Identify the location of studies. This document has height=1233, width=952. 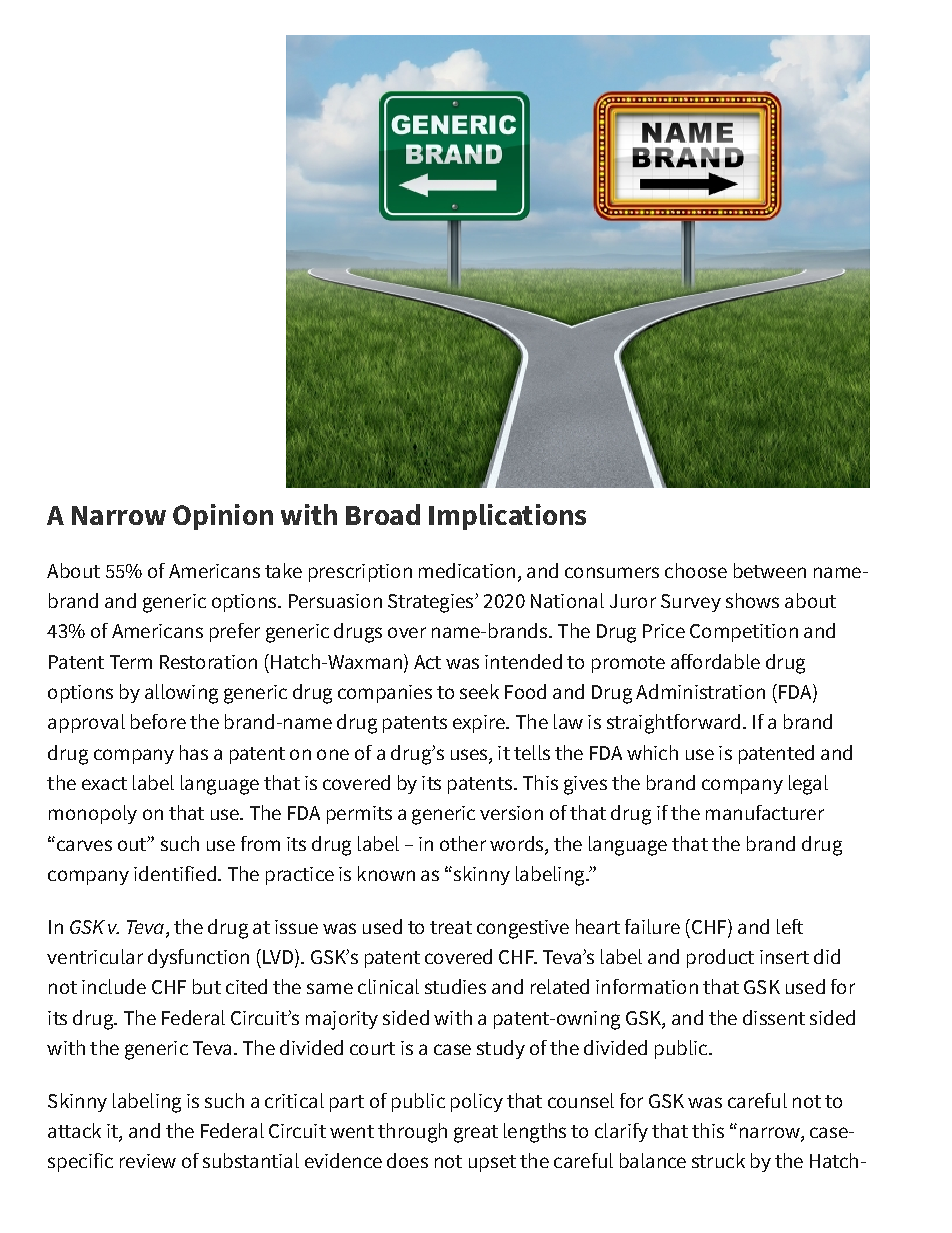
(455, 986).
